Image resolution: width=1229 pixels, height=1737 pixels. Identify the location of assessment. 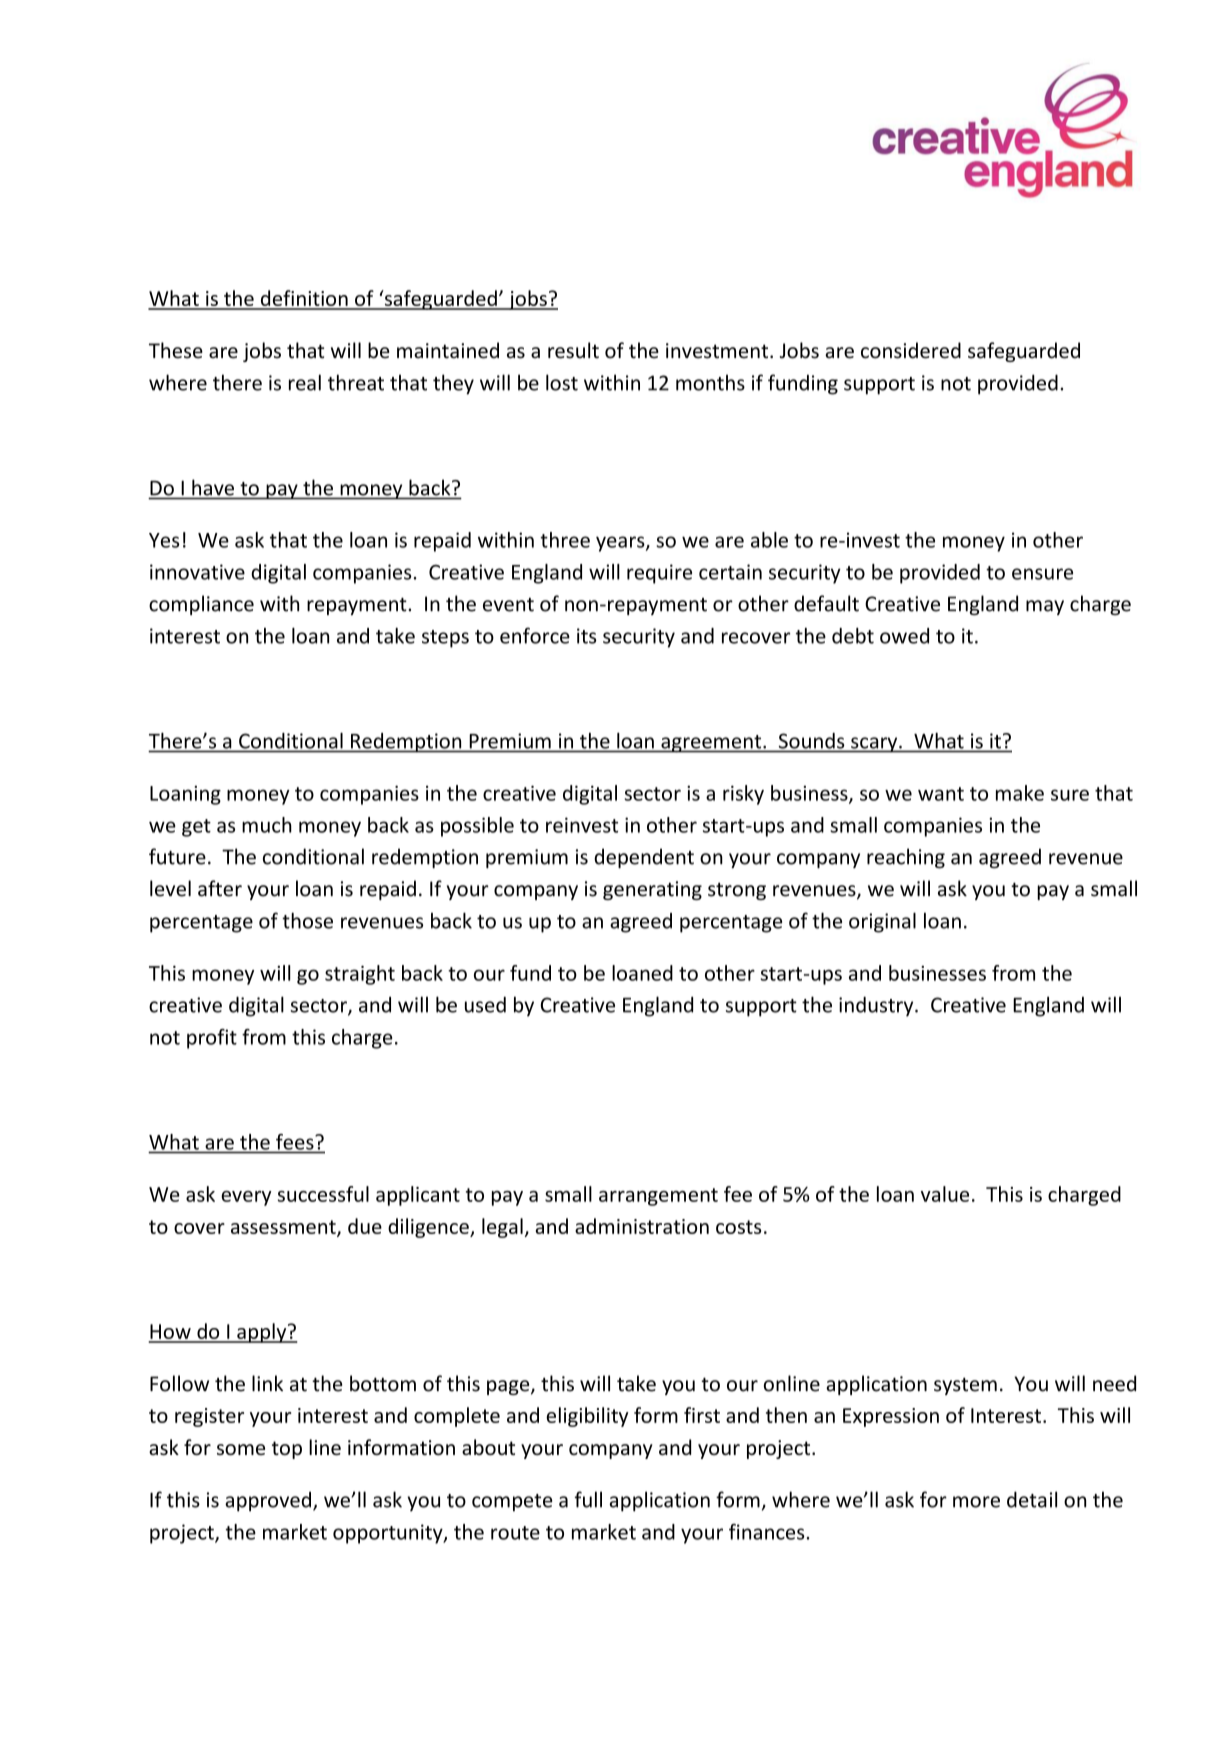
(284, 1228).
